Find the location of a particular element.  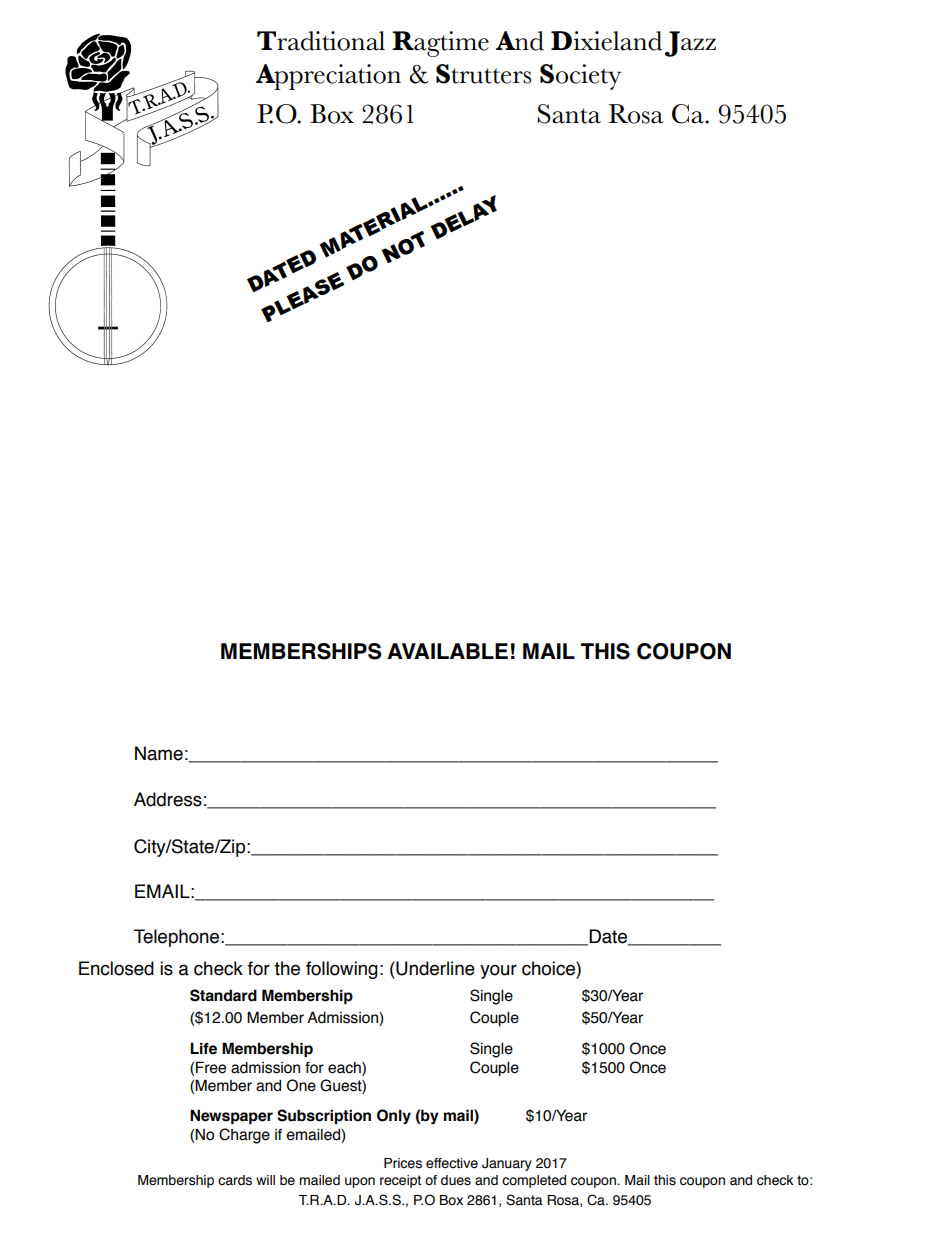

Prices is located at coordinates (403, 1163).
